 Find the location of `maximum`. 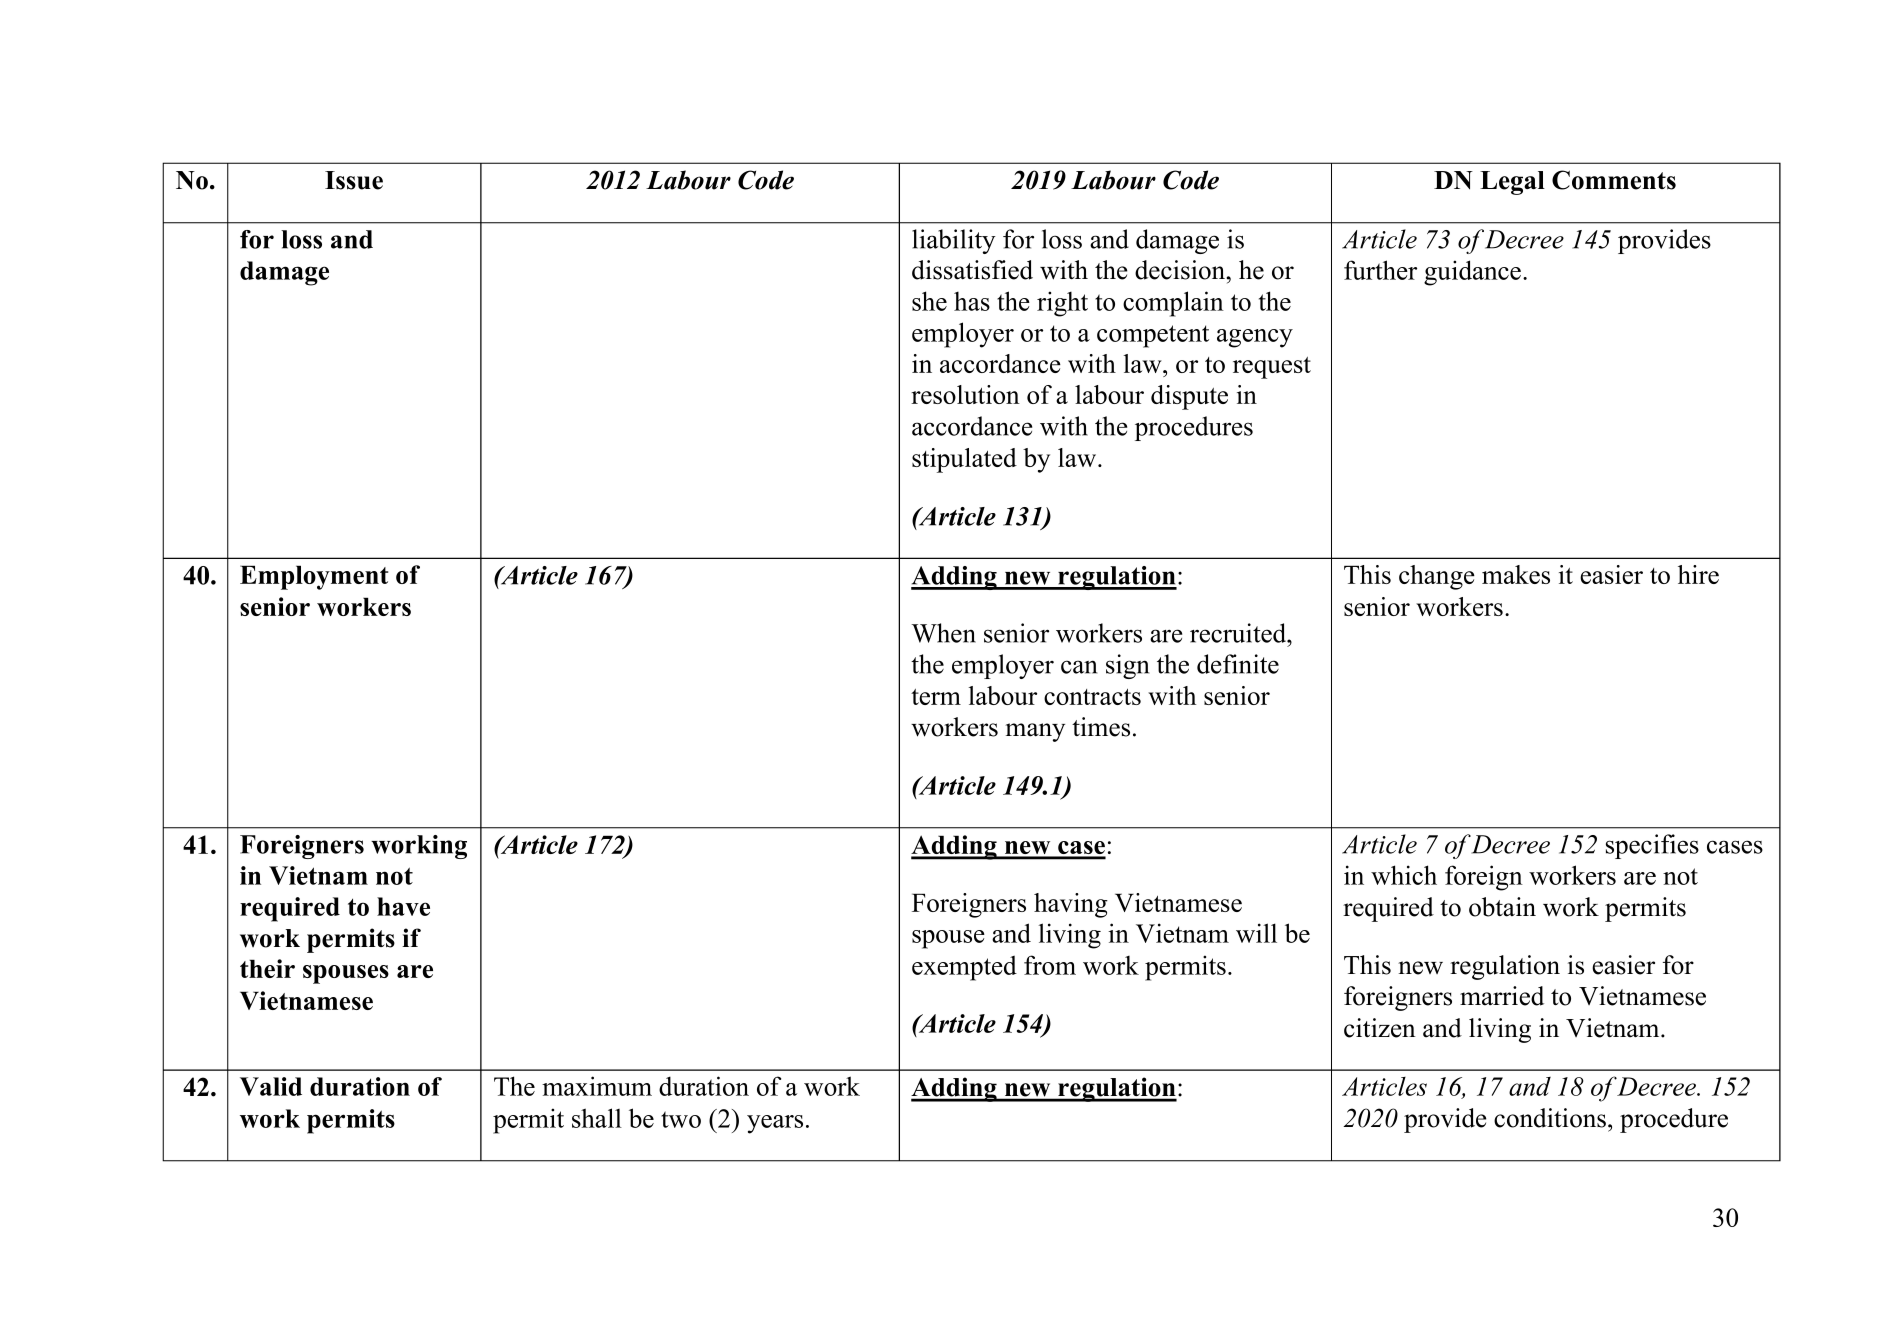

maximum is located at coordinates (597, 1086).
